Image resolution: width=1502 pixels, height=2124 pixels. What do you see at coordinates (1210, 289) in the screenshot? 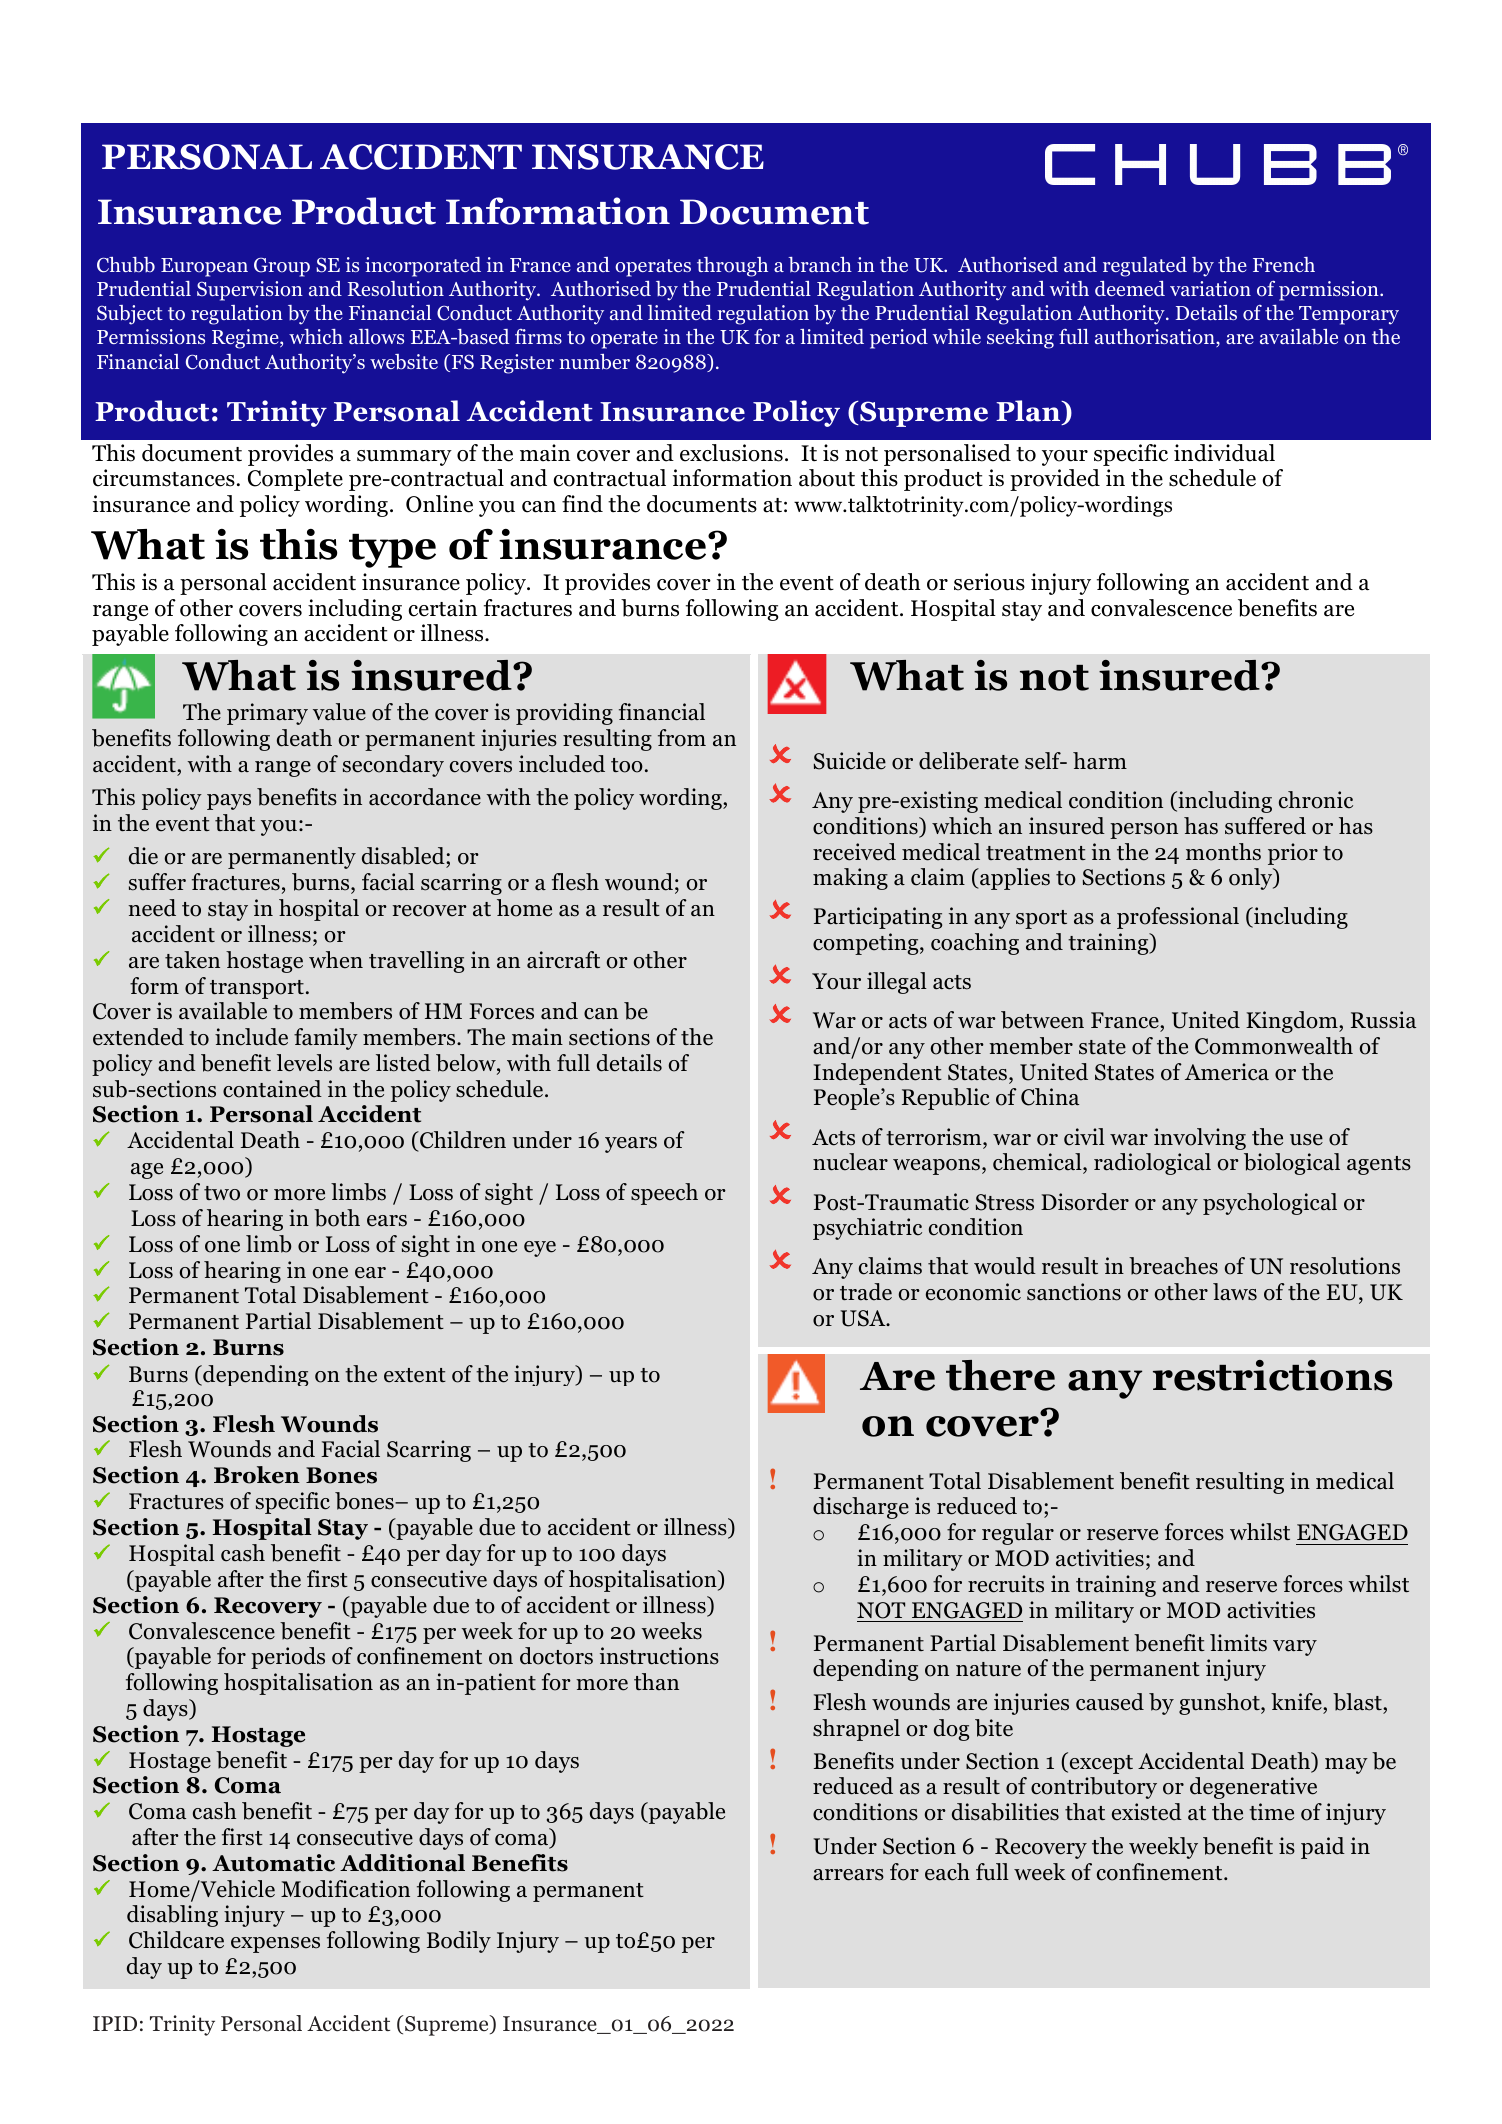
I see `variation` at bounding box center [1210, 289].
